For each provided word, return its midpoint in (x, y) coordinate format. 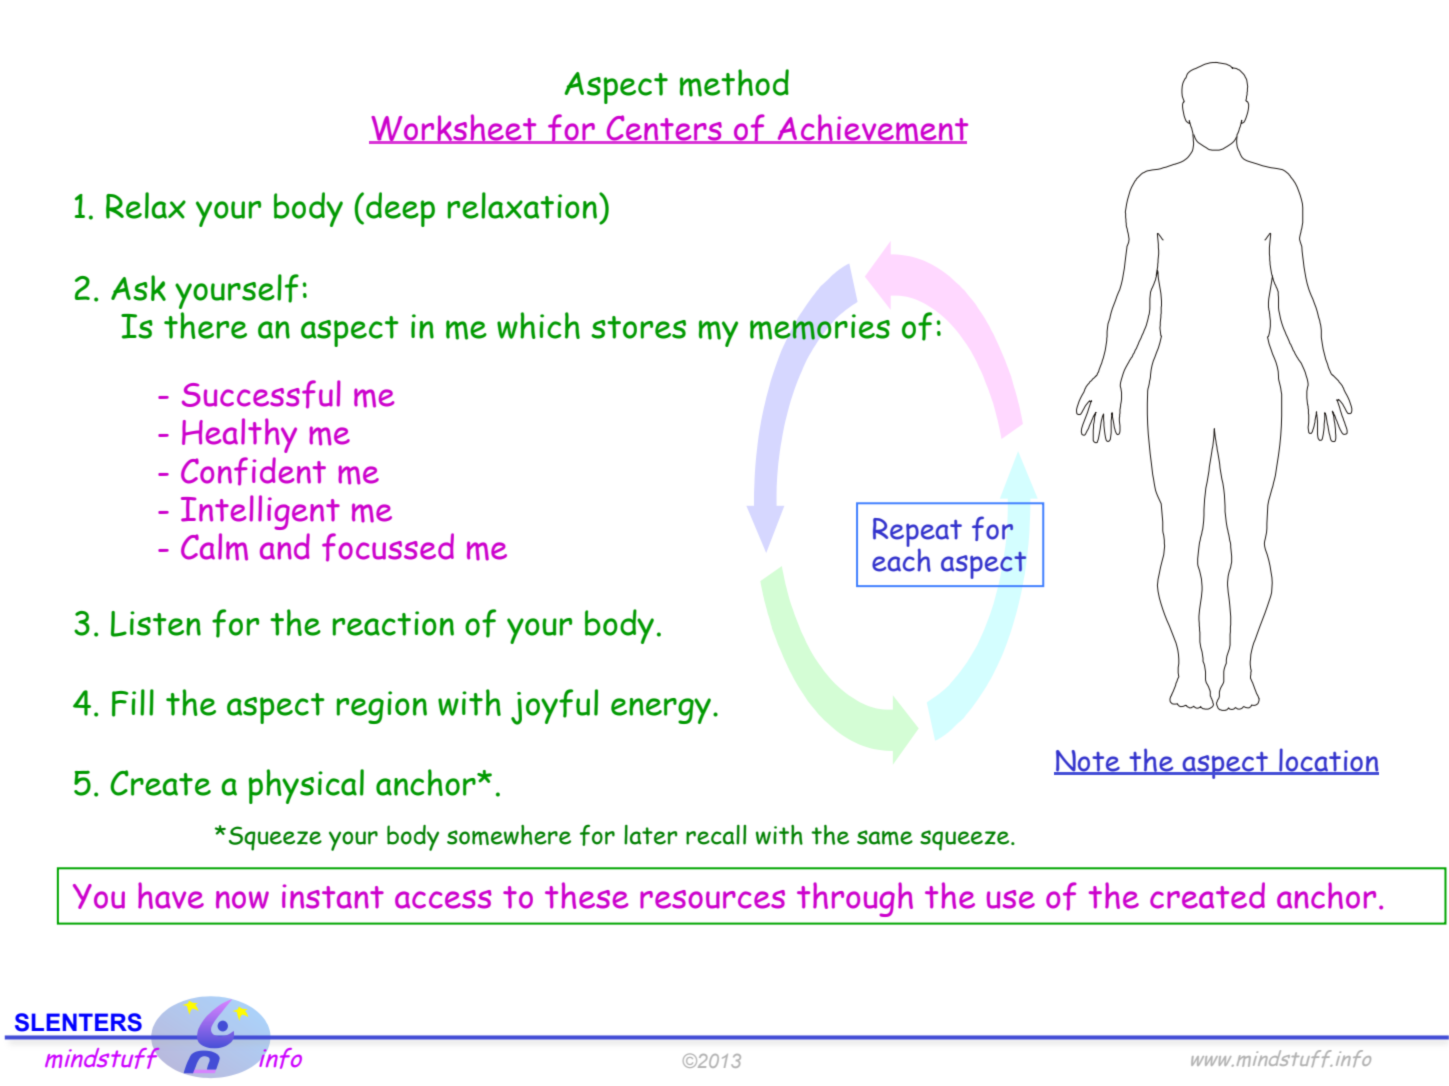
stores (638, 327)
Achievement (871, 129)
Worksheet (454, 129)
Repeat (917, 533)
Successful (261, 394)
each (901, 559)
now (242, 900)
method (734, 83)
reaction (393, 623)
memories (820, 327)
